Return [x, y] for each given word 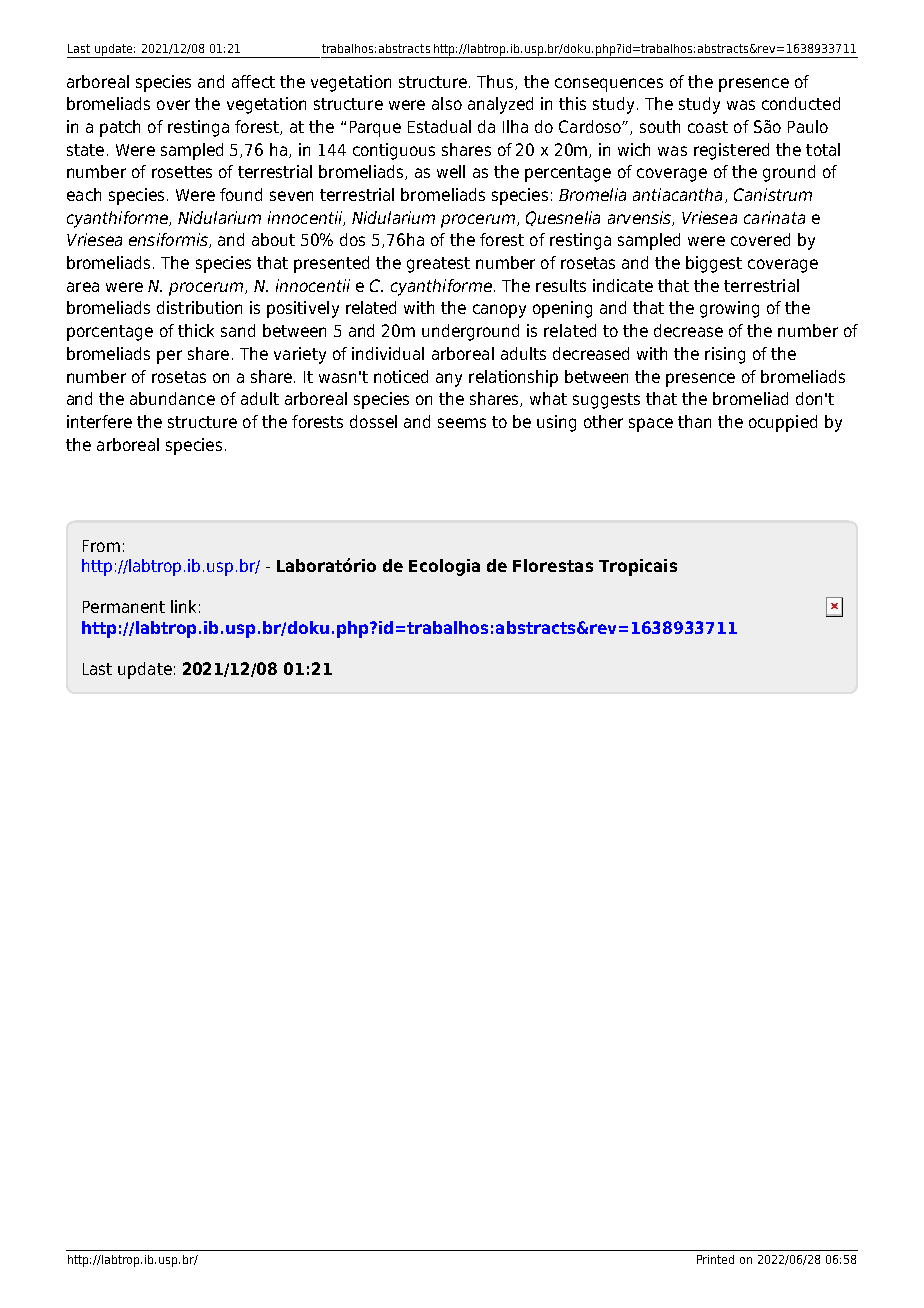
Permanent [124, 607]
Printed [715, 1259]
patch [120, 128]
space [651, 425]
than [694, 421]
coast [708, 127]
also [447, 103]
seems [462, 423]
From [101, 546]
